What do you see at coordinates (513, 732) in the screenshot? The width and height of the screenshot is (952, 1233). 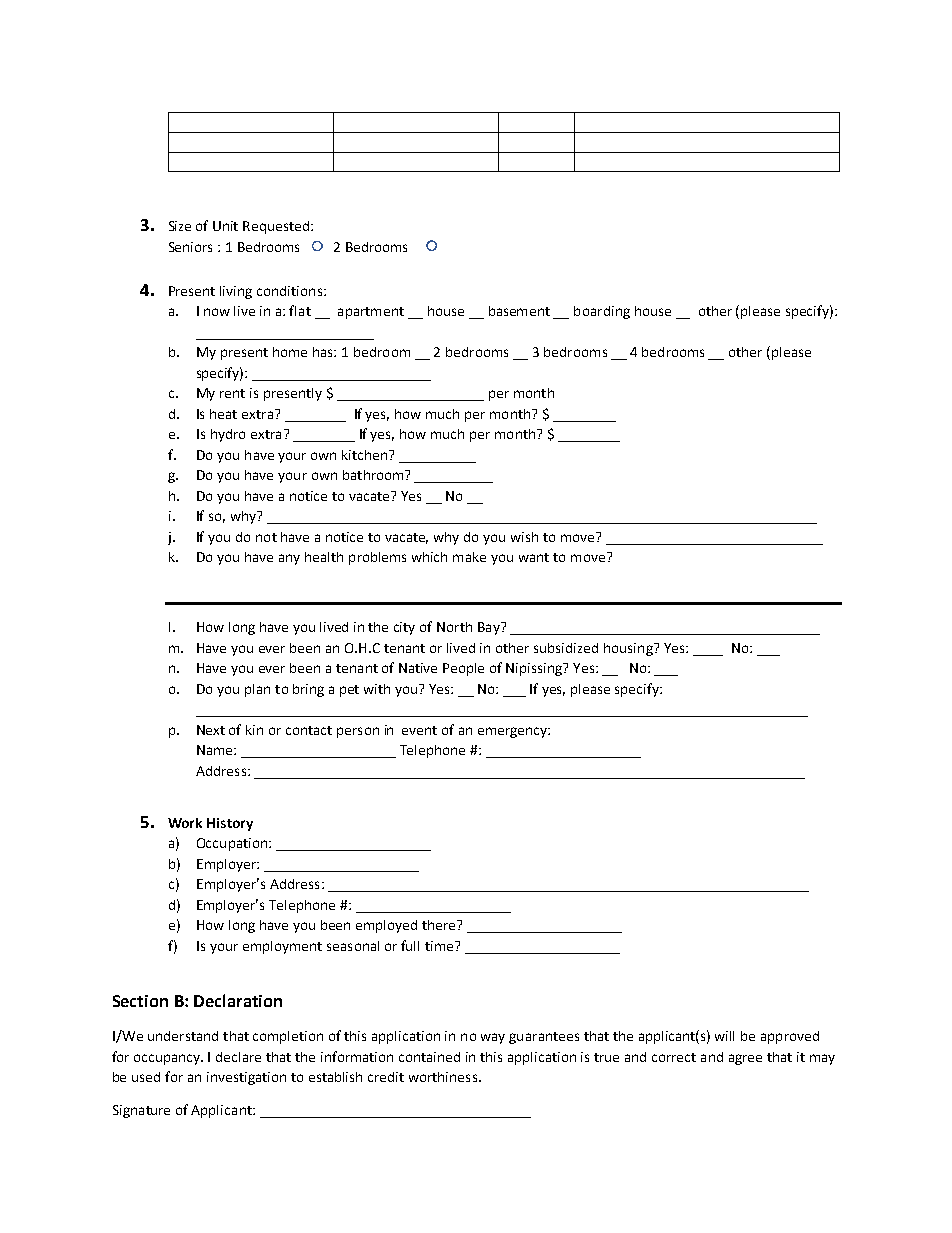 I see `emergency` at bounding box center [513, 732].
